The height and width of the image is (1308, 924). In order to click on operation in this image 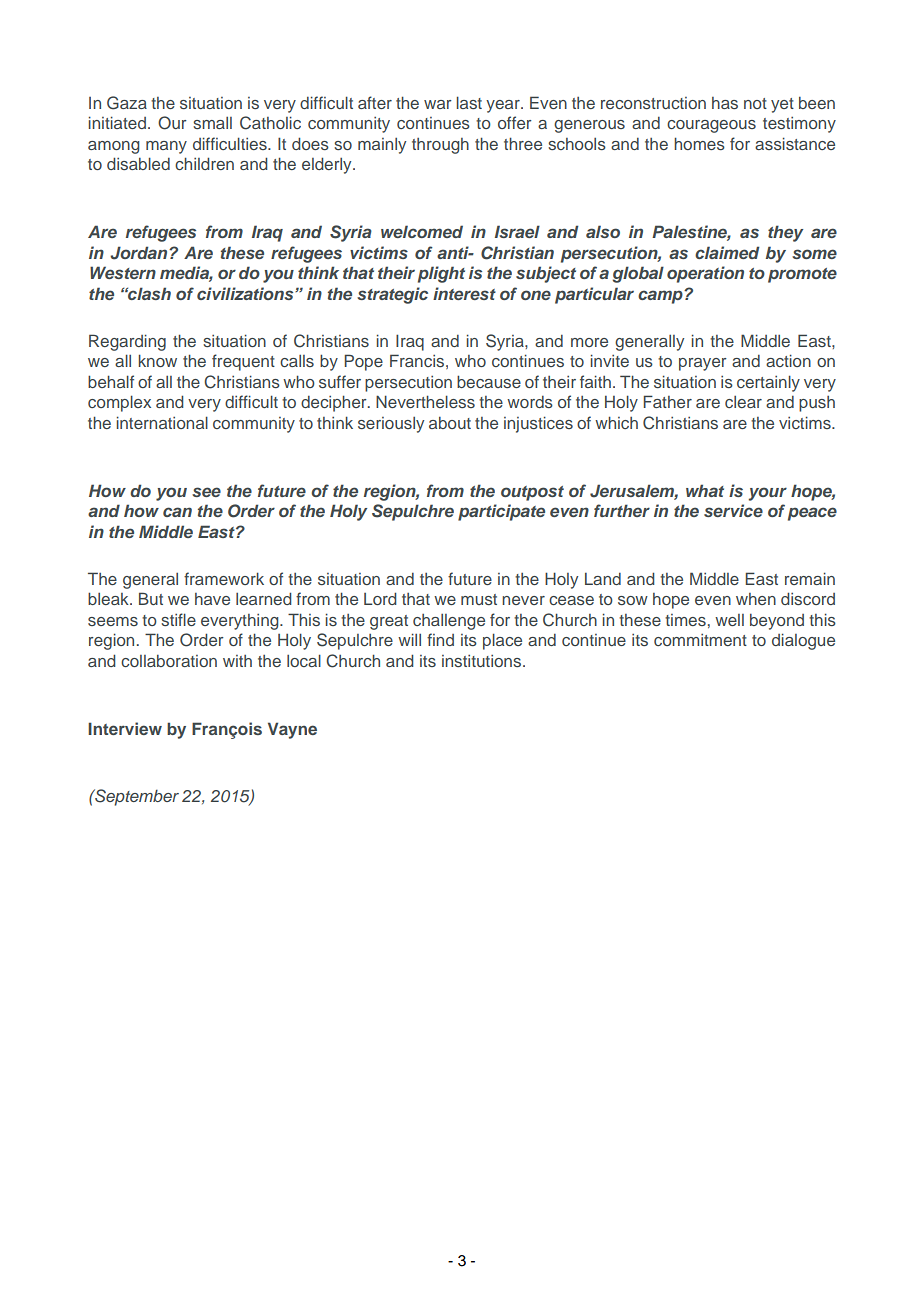, I will do `click(705, 274)`.
